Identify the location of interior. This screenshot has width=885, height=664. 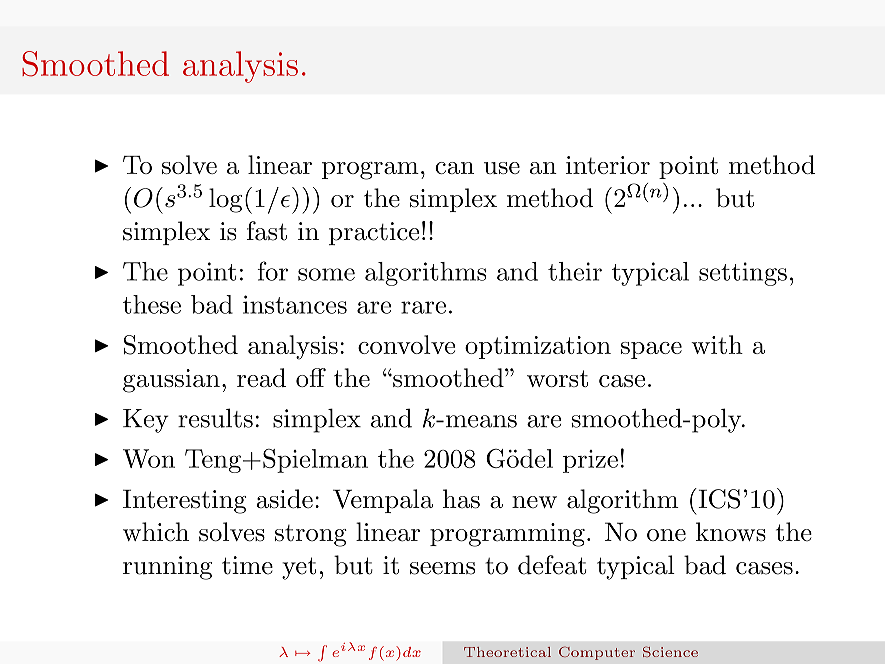
(608, 165).
